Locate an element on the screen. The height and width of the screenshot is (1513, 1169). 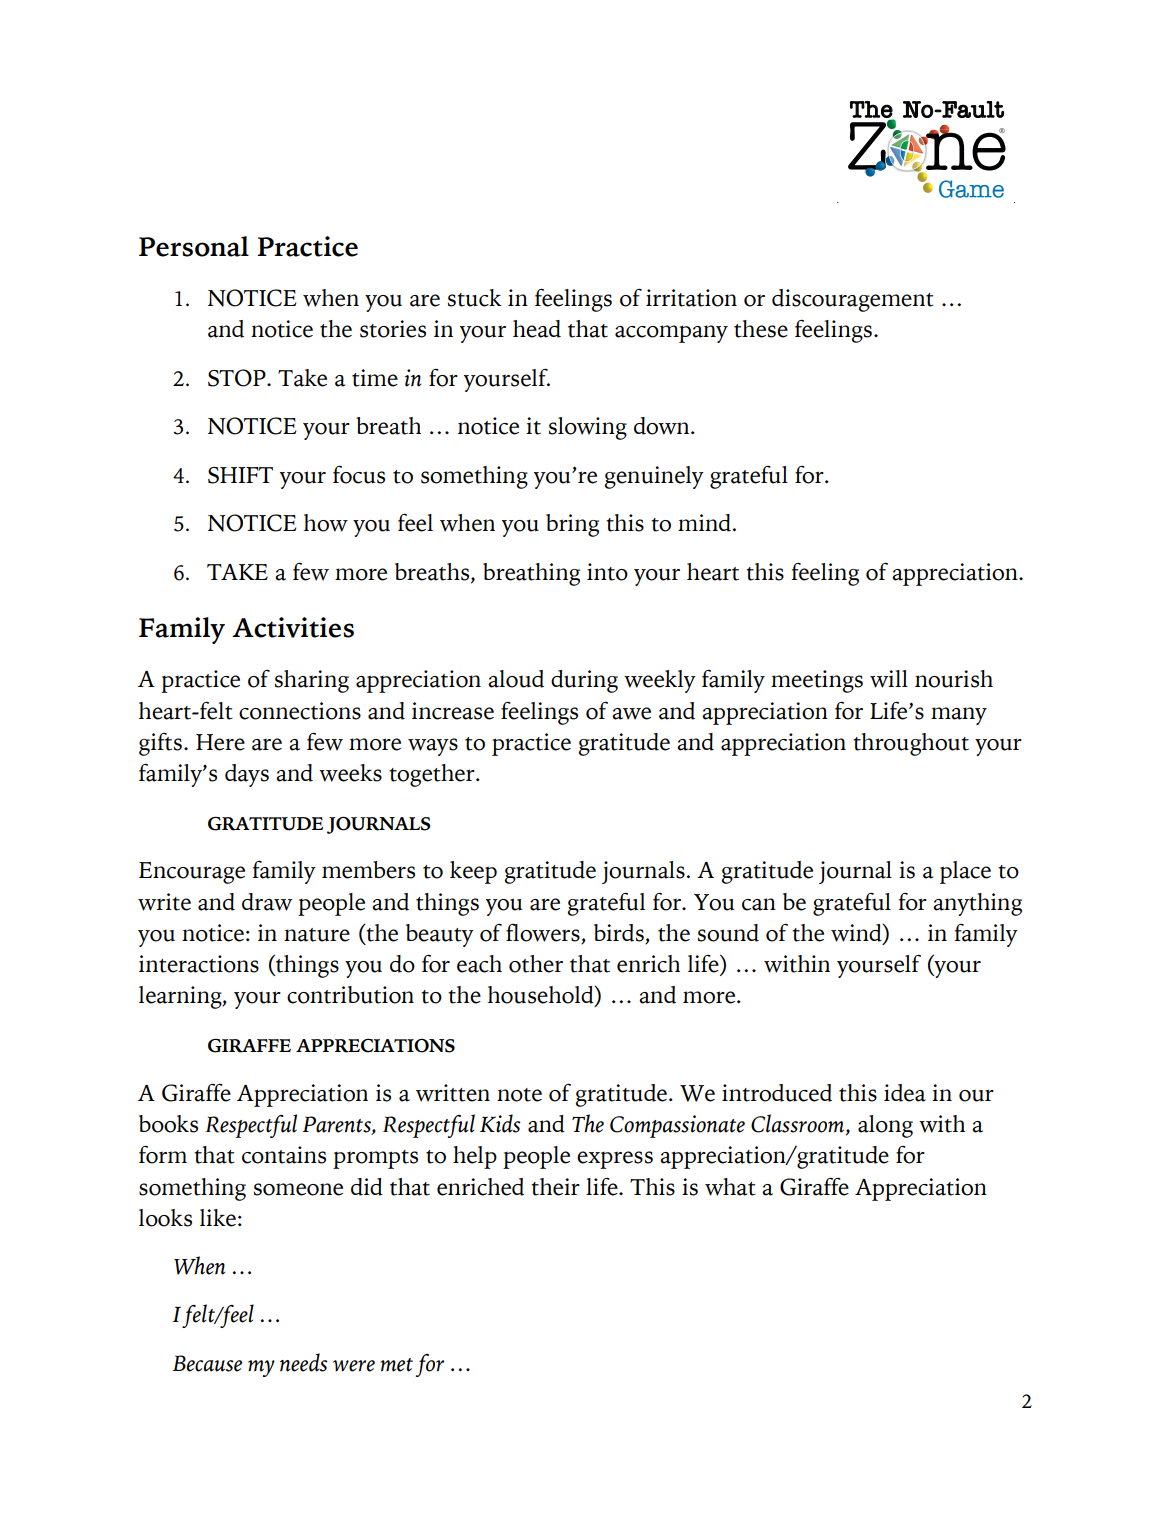
awe is located at coordinates (631, 713).
